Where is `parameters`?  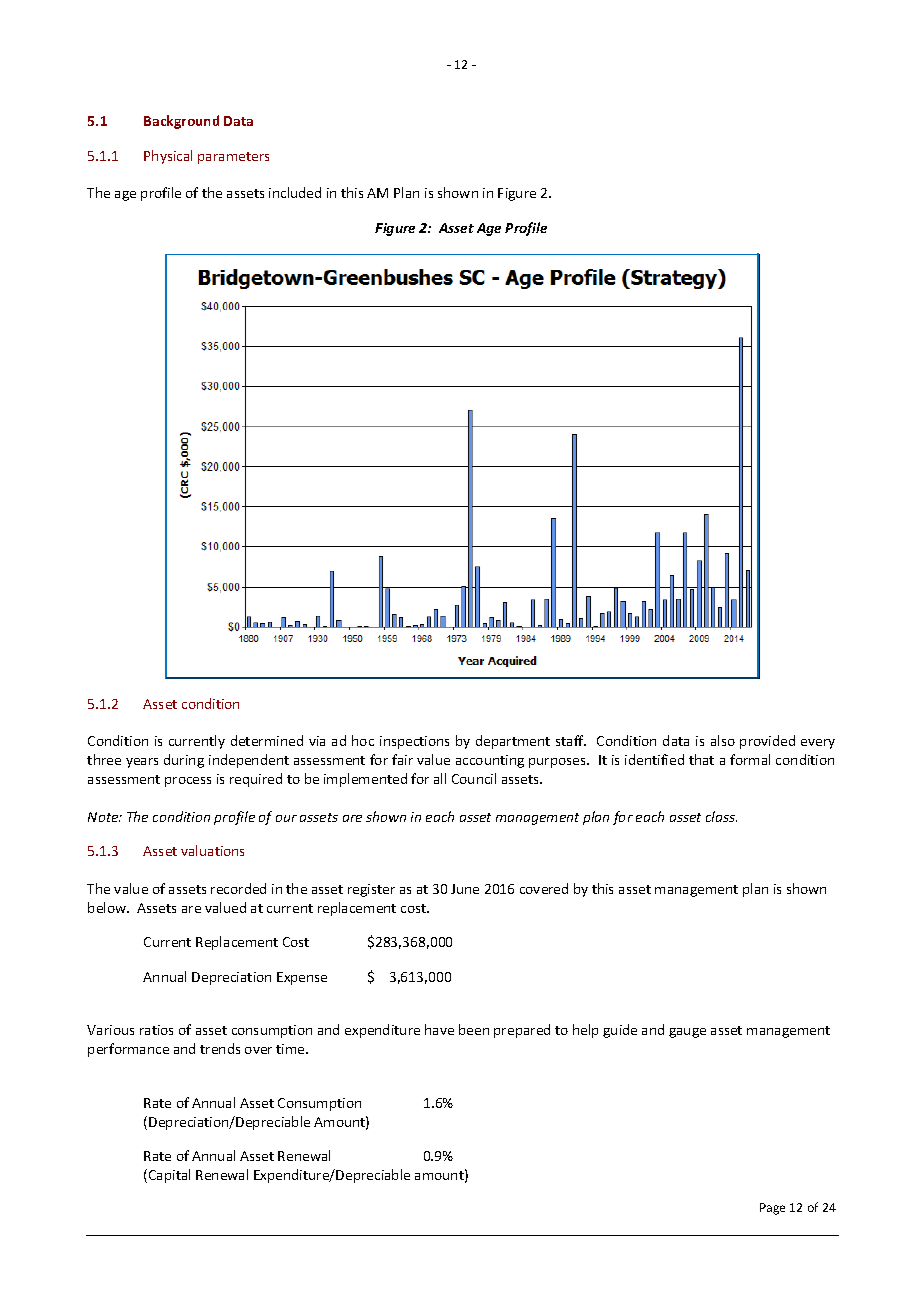
parameters is located at coordinates (233, 158).
